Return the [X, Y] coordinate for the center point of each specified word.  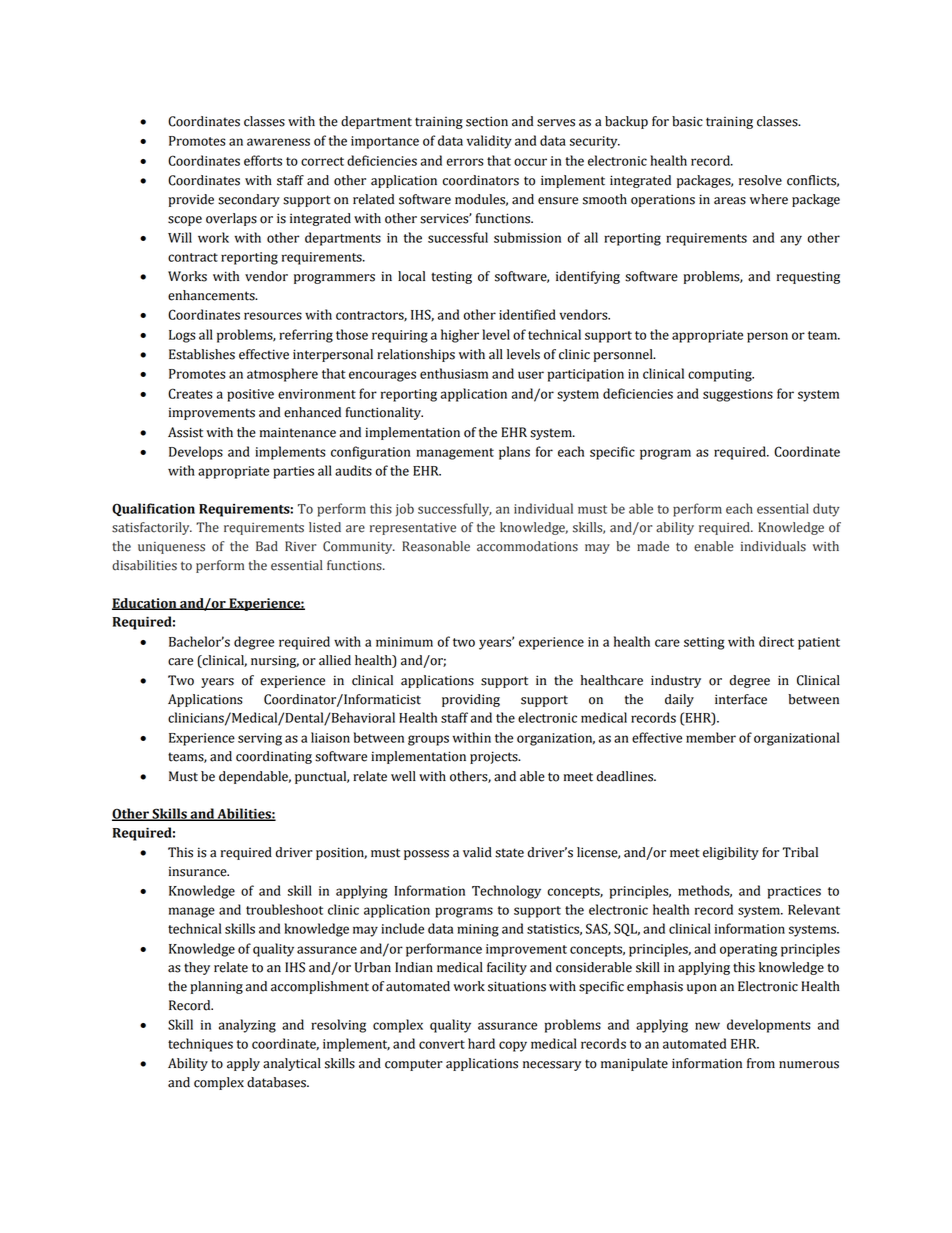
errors [465, 162]
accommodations [527, 546]
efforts [263, 160]
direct [776, 641]
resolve [760, 180]
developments [769, 1026]
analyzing [247, 1026]
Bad [267, 546]
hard [481, 1043]
